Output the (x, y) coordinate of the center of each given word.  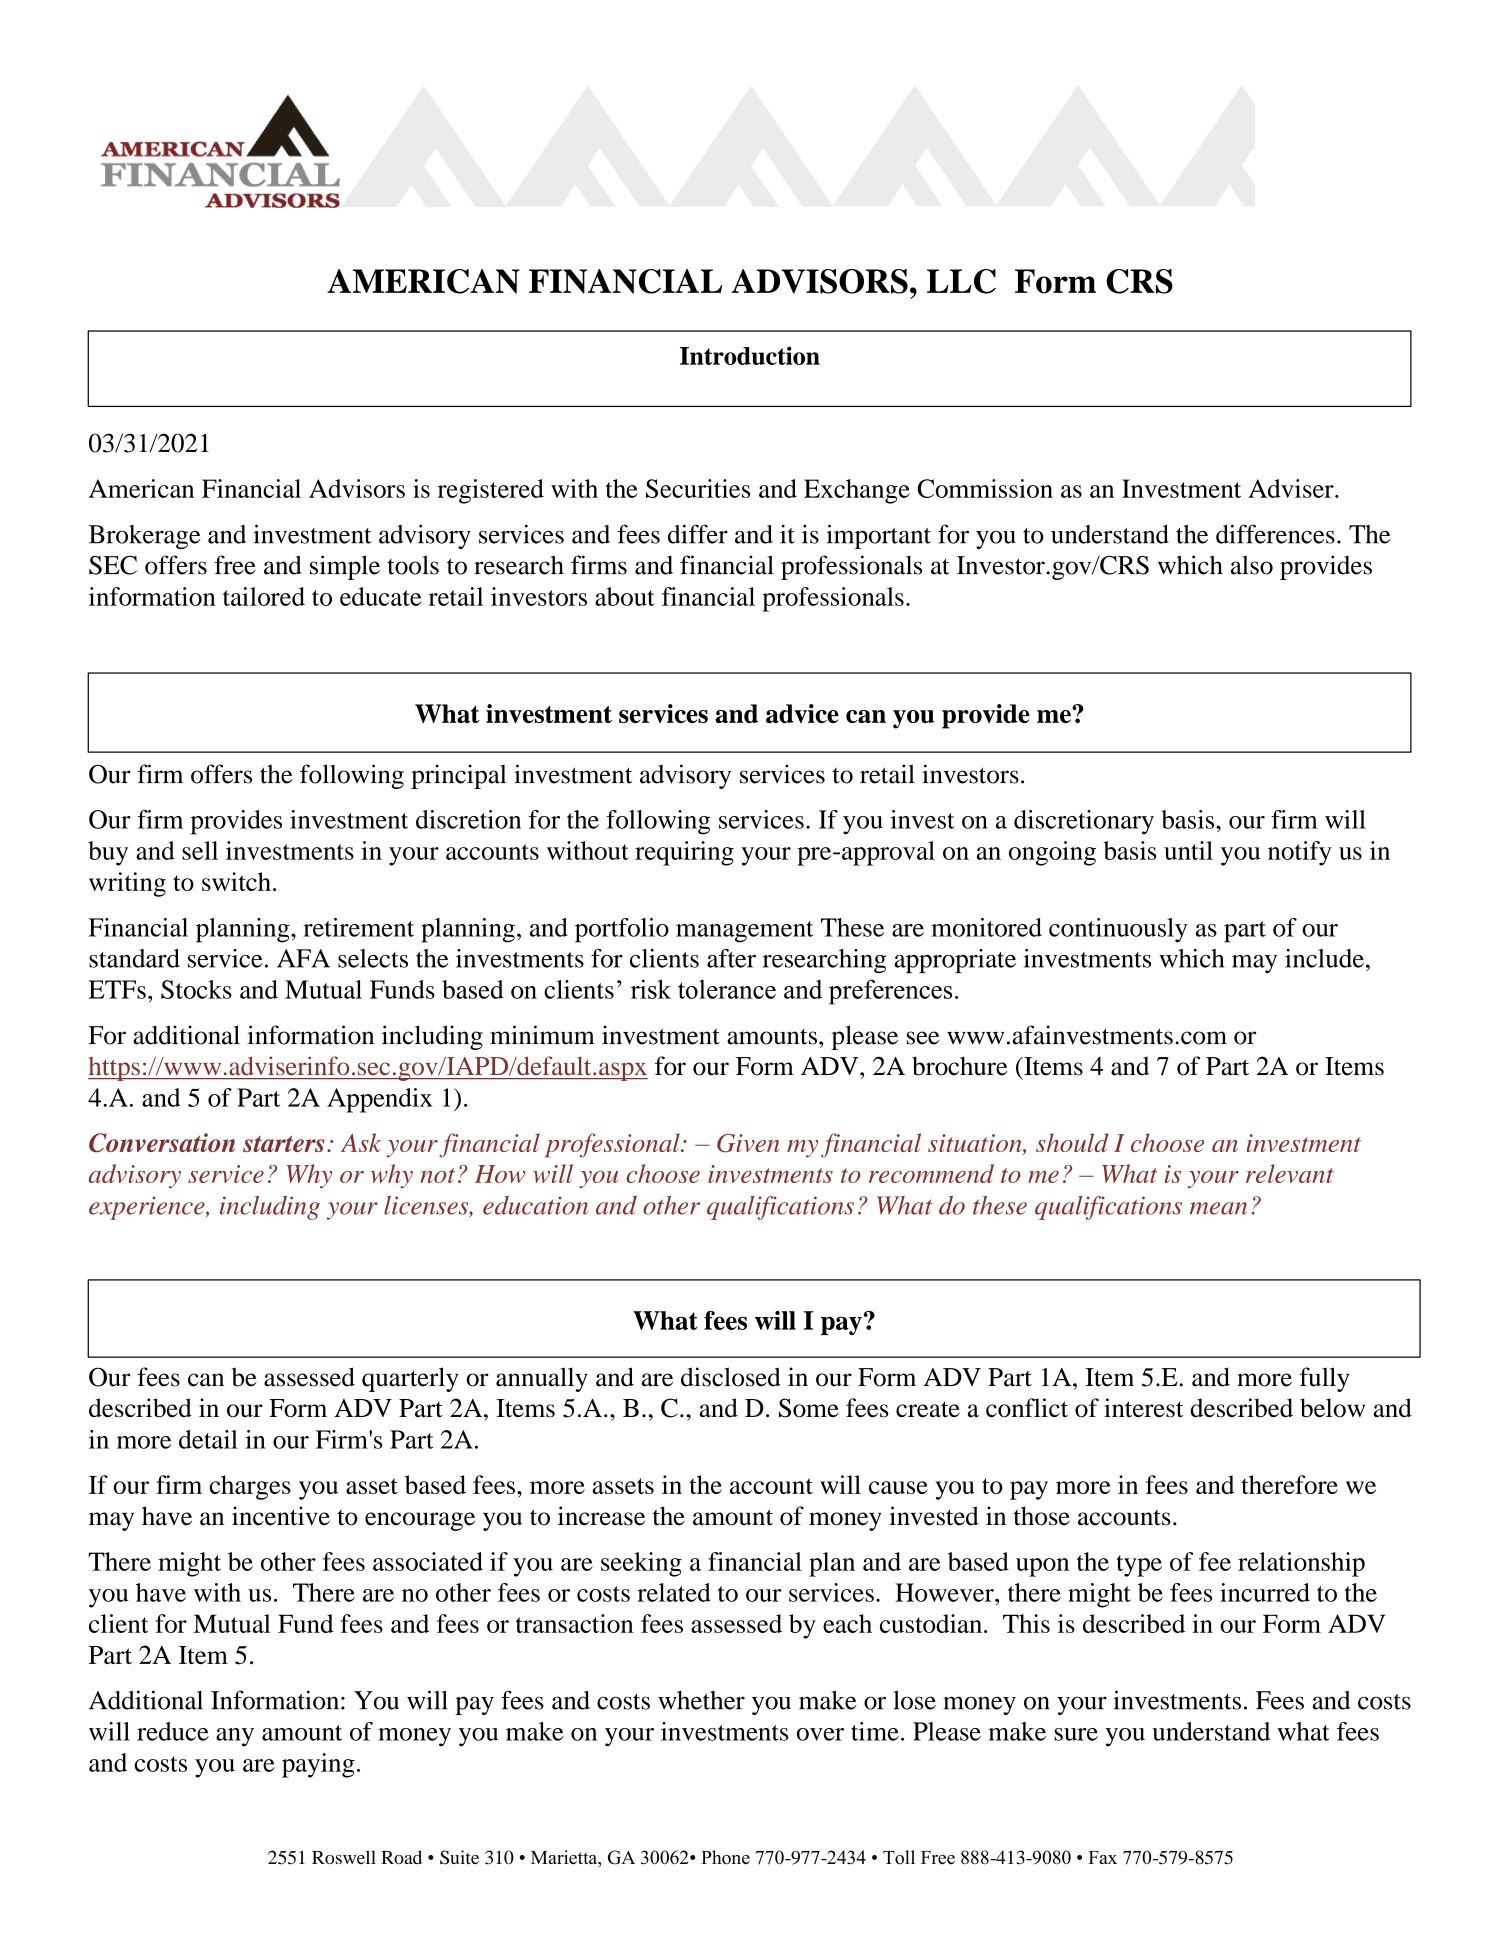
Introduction (750, 355)
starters (283, 1144)
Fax (1103, 1857)
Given (748, 1143)
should (1072, 1142)
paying (318, 1765)
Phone (725, 1857)
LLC (961, 281)
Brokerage (144, 537)
